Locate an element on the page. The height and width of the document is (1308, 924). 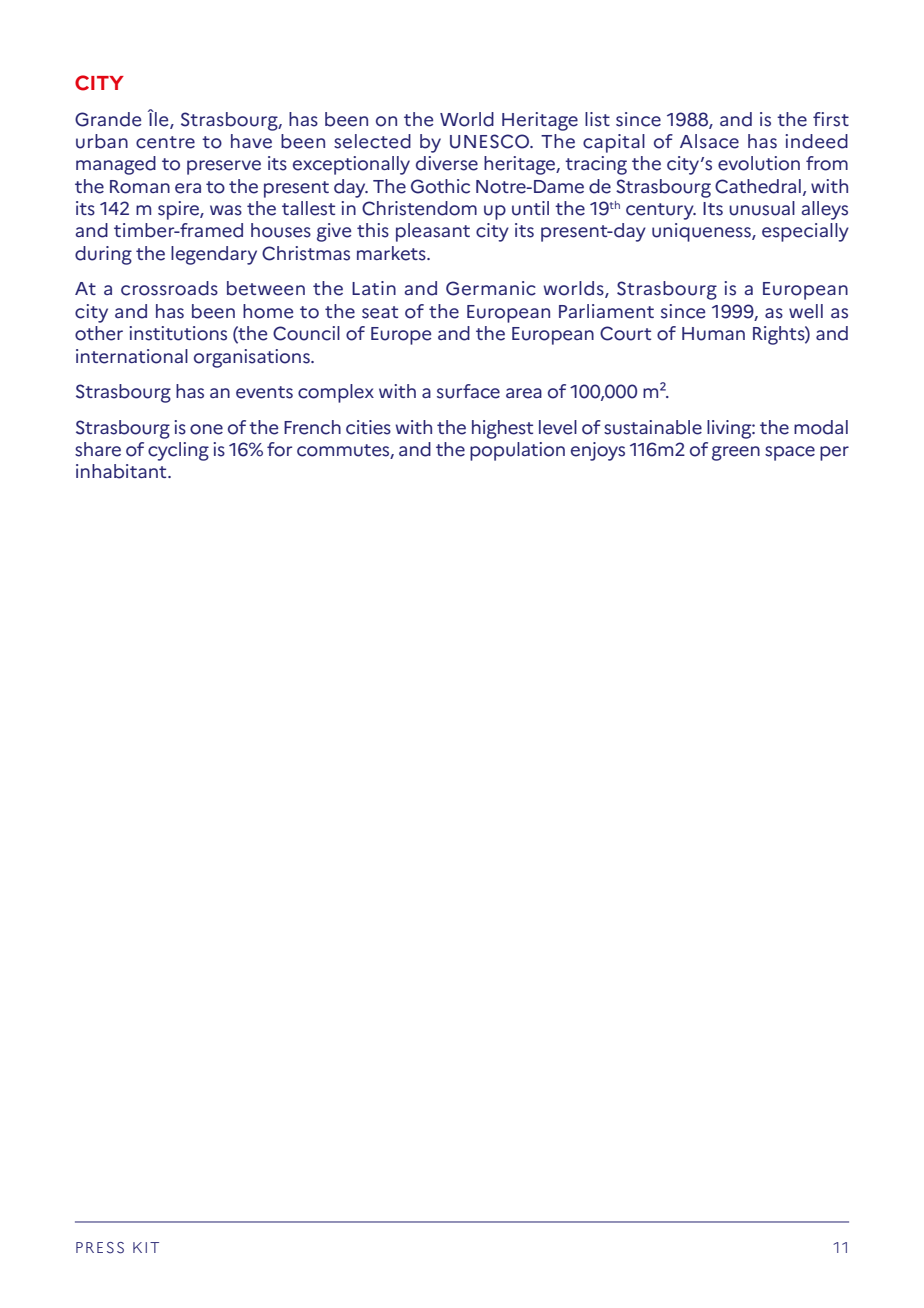
evolution is located at coordinates (759, 163).
